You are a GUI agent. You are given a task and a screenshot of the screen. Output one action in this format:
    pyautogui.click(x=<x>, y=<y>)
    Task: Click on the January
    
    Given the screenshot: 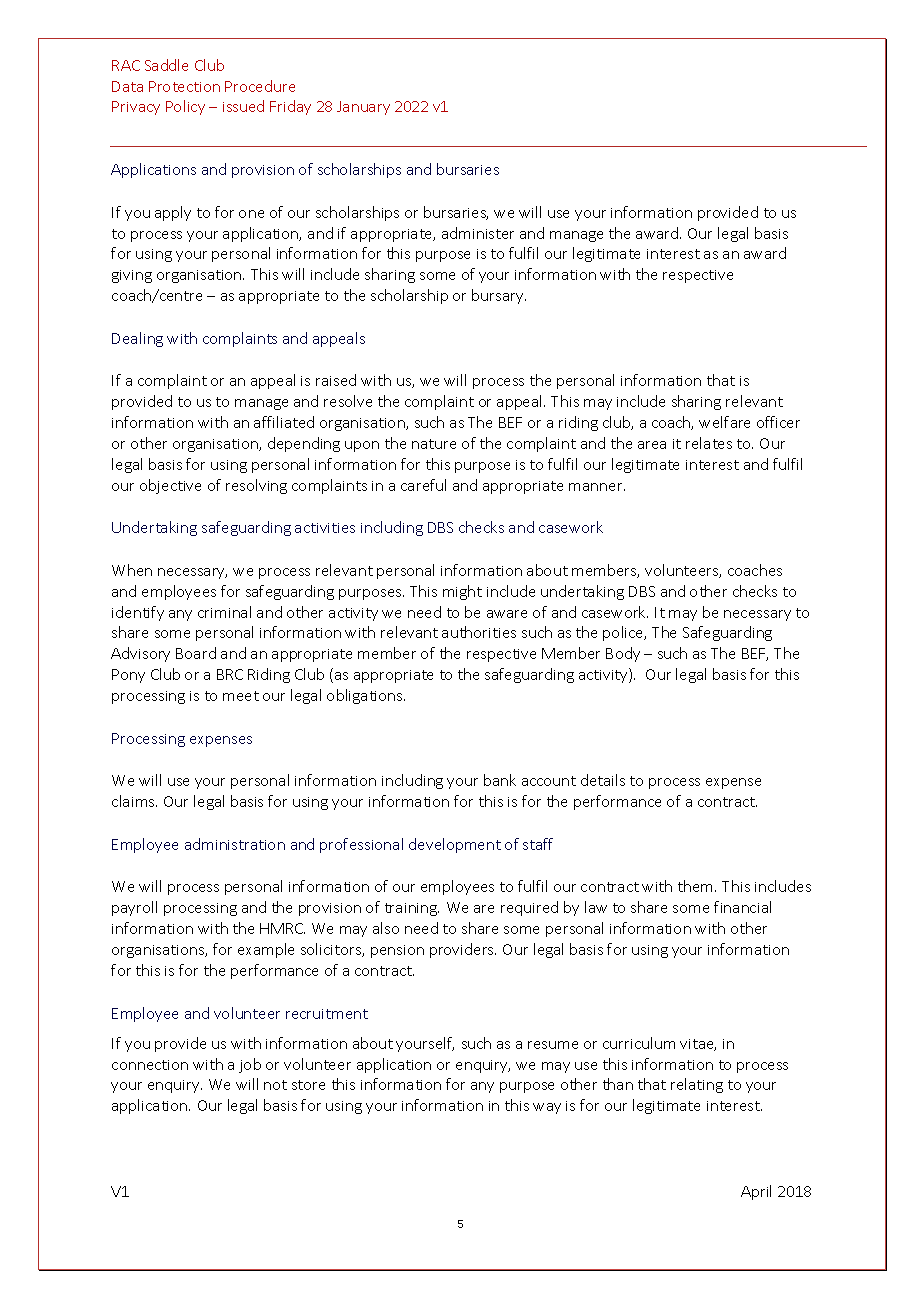 What is the action you would take?
    pyautogui.click(x=363, y=108)
